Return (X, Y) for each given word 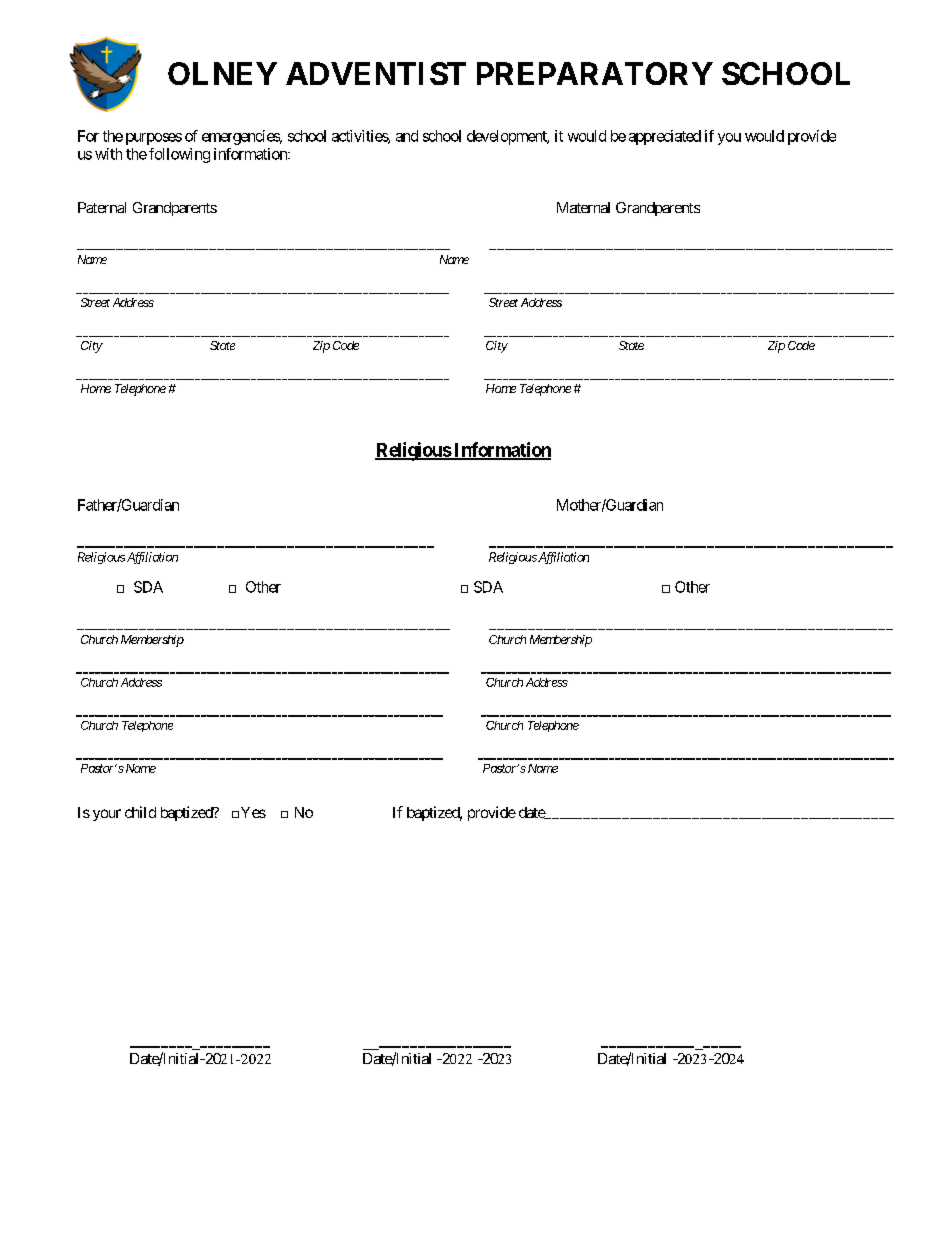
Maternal (583, 207)
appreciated (665, 137)
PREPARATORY (595, 73)
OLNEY (222, 73)
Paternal (102, 207)
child (140, 812)
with (108, 154)
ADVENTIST (376, 73)
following (179, 155)
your (107, 815)
